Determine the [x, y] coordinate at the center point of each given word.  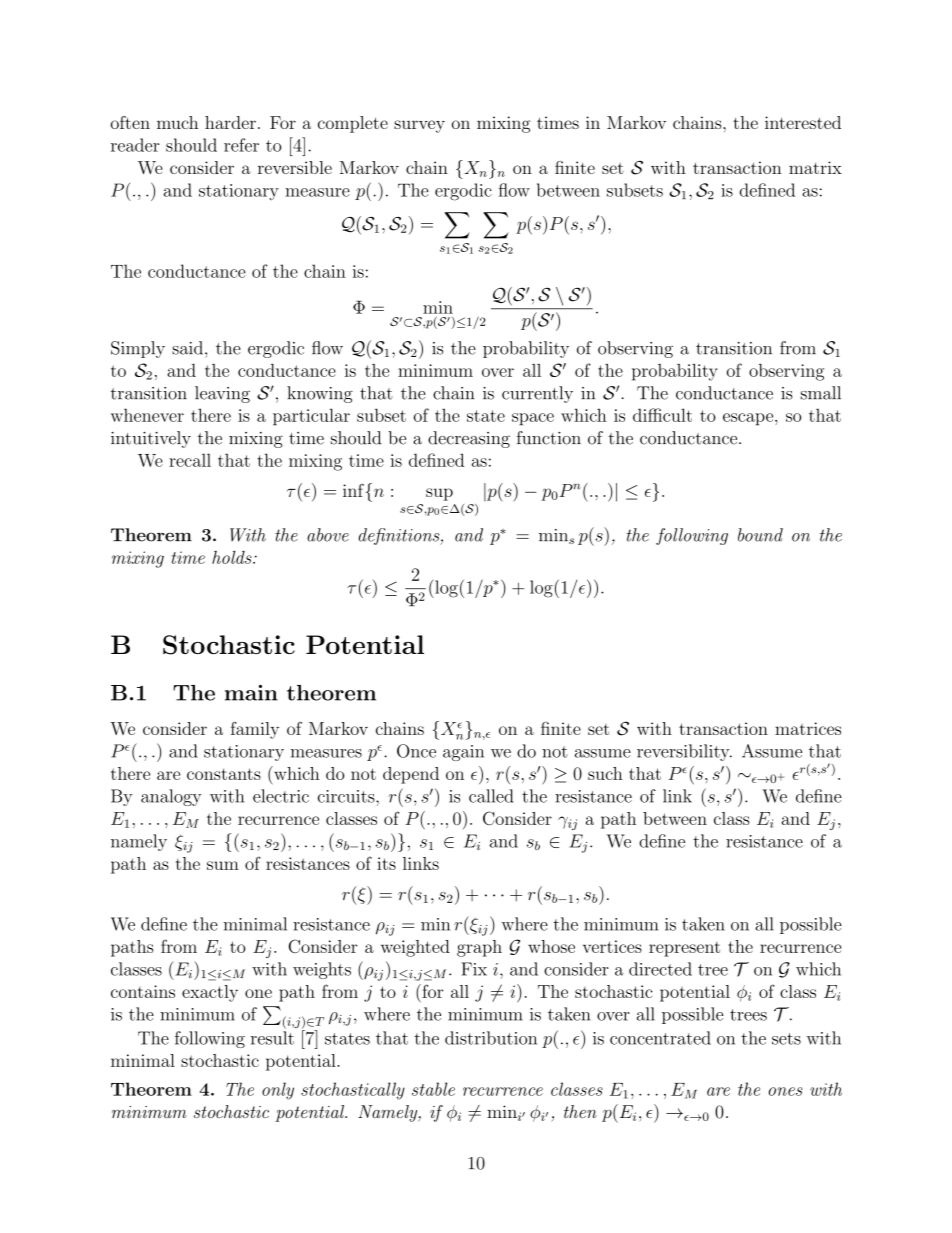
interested [803, 122]
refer [241, 145]
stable [433, 1089]
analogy [171, 797]
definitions [400, 536]
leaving [222, 394]
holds [233, 557]
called [491, 796]
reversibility [684, 752]
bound [760, 535]
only [278, 1091]
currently [537, 394]
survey [419, 126]
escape [748, 419]
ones [786, 1091]
